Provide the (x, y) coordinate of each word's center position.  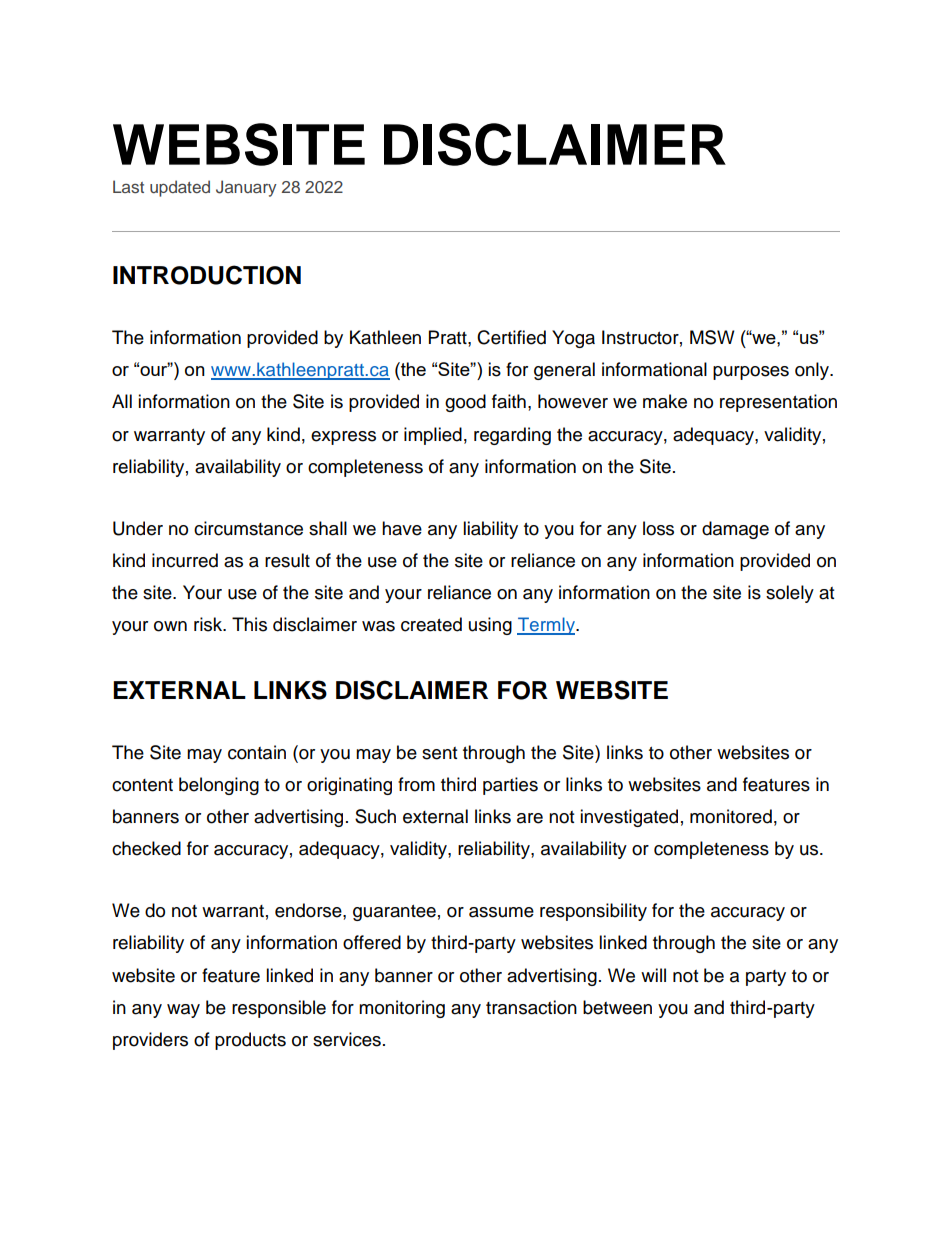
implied (433, 436)
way (183, 1011)
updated (180, 188)
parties (510, 786)
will (653, 975)
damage (735, 530)
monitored (731, 816)
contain (257, 752)
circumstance (248, 528)
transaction (531, 1007)
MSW (712, 337)
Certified (511, 337)
